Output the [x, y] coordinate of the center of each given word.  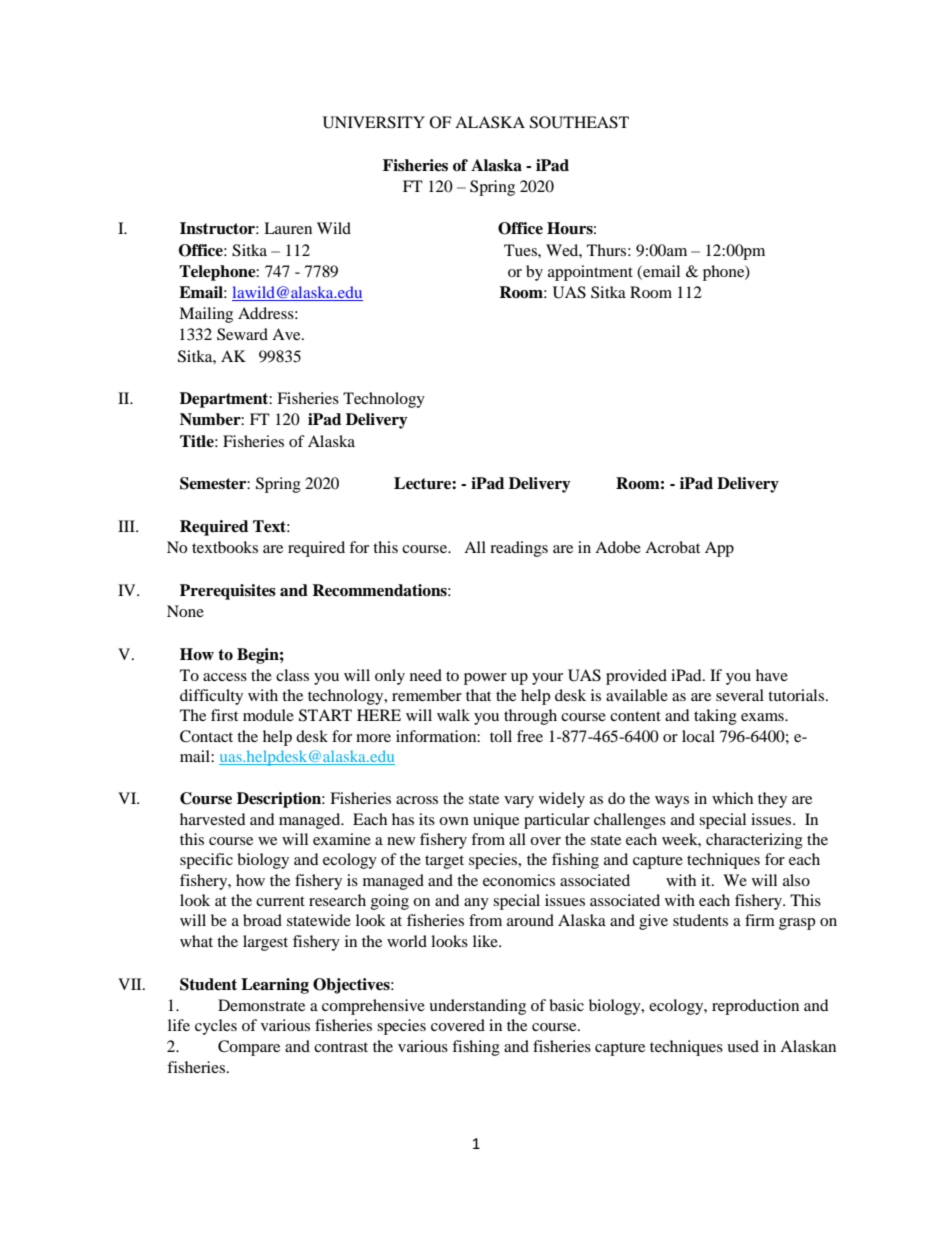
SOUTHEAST [579, 122]
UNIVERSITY [374, 122]
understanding [477, 1007]
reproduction [755, 1007]
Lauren [288, 228]
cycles [216, 1027]
